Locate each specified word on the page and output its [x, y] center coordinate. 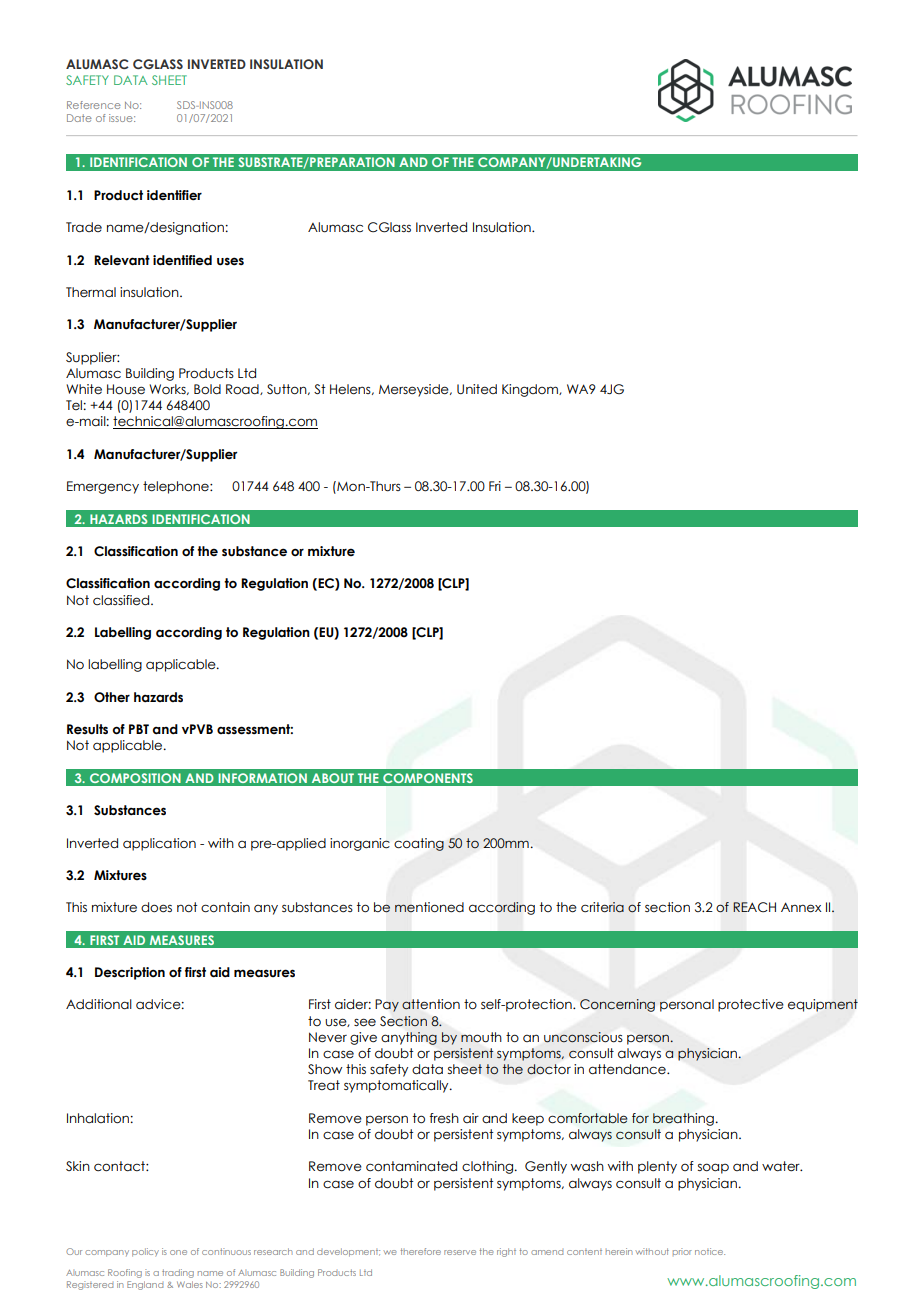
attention [431, 1004]
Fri [495, 486]
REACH [754, 907]
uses [230, 261]
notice [710, 1251]
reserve [460, 1252]
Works [168, 389]
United [477, 389]
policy [145, 1252]
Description [130, 973]
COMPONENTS [428, 778]
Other [112, 697]
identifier [174, 195]
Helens [351, 389]
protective [751, 1005]
